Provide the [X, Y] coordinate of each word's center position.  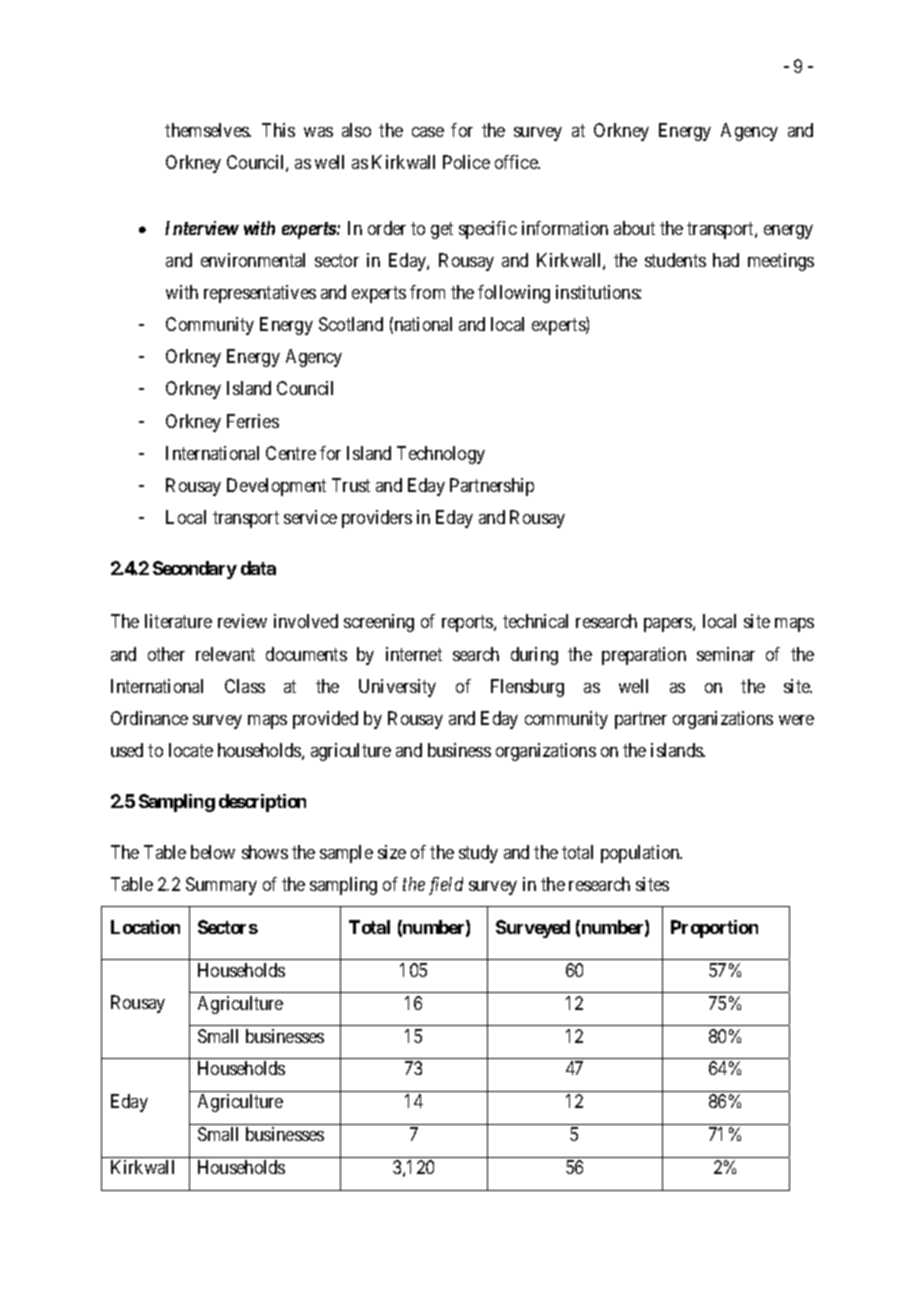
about [634, 228]
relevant [225, 654]
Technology [441, 455]
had [726, 260]
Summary [221, 886]
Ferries [253, 421]
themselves [207, 130]
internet [414, 654]
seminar [726, 654]
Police [466, 162]
